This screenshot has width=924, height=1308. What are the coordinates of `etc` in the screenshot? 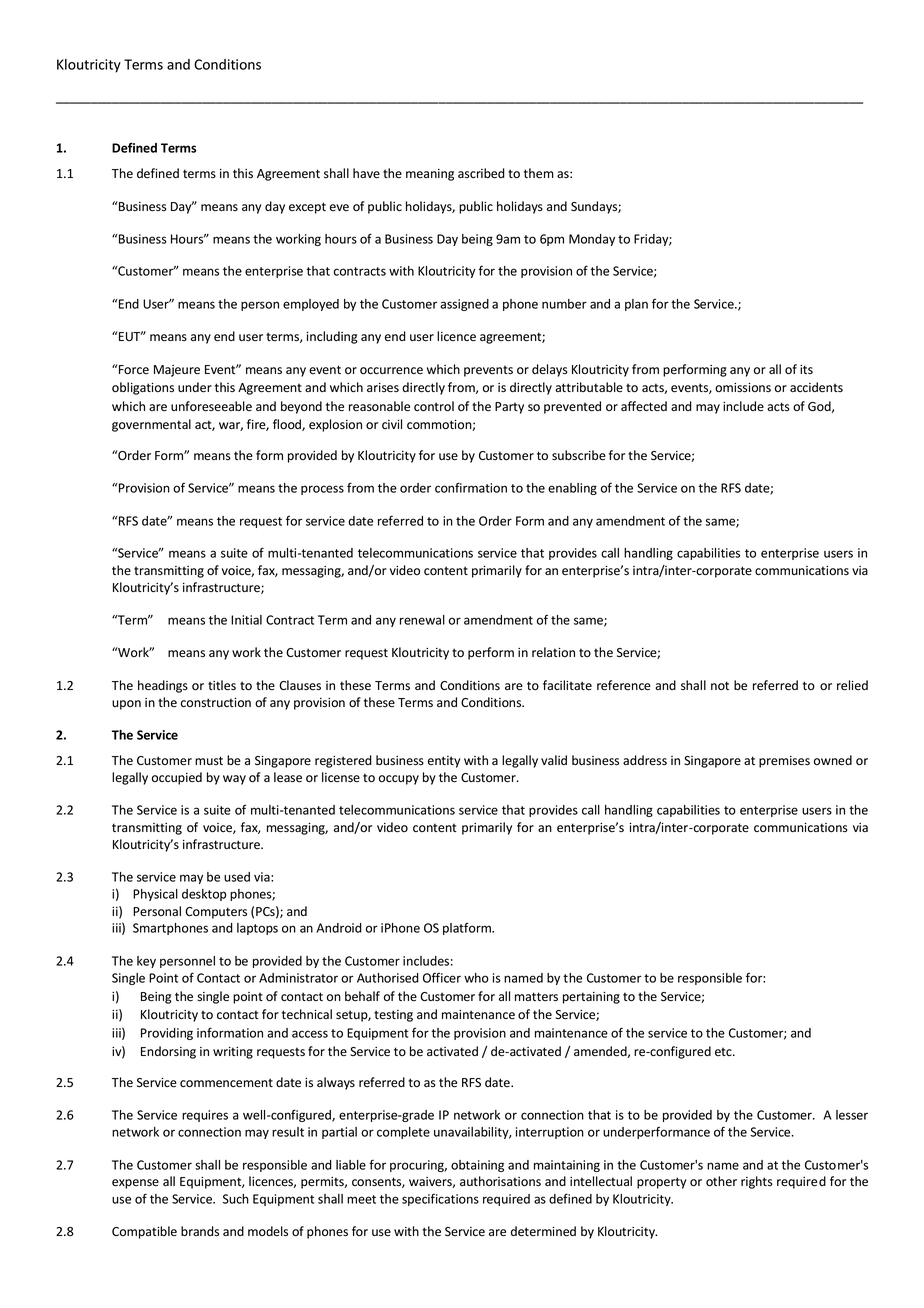 It's located at (724, 1052).
